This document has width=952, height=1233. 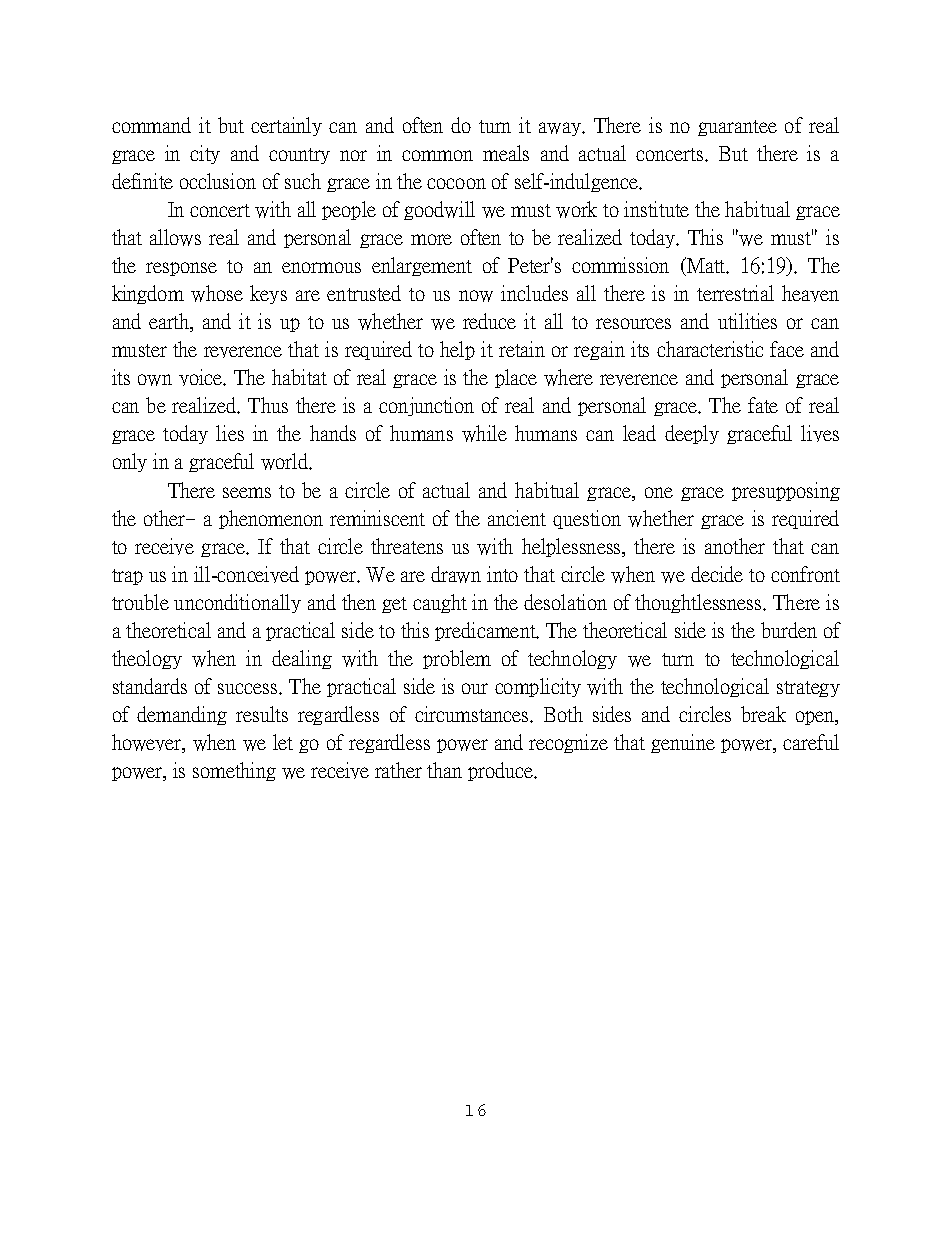 I want to click on command, so click(x=151, y=125).
